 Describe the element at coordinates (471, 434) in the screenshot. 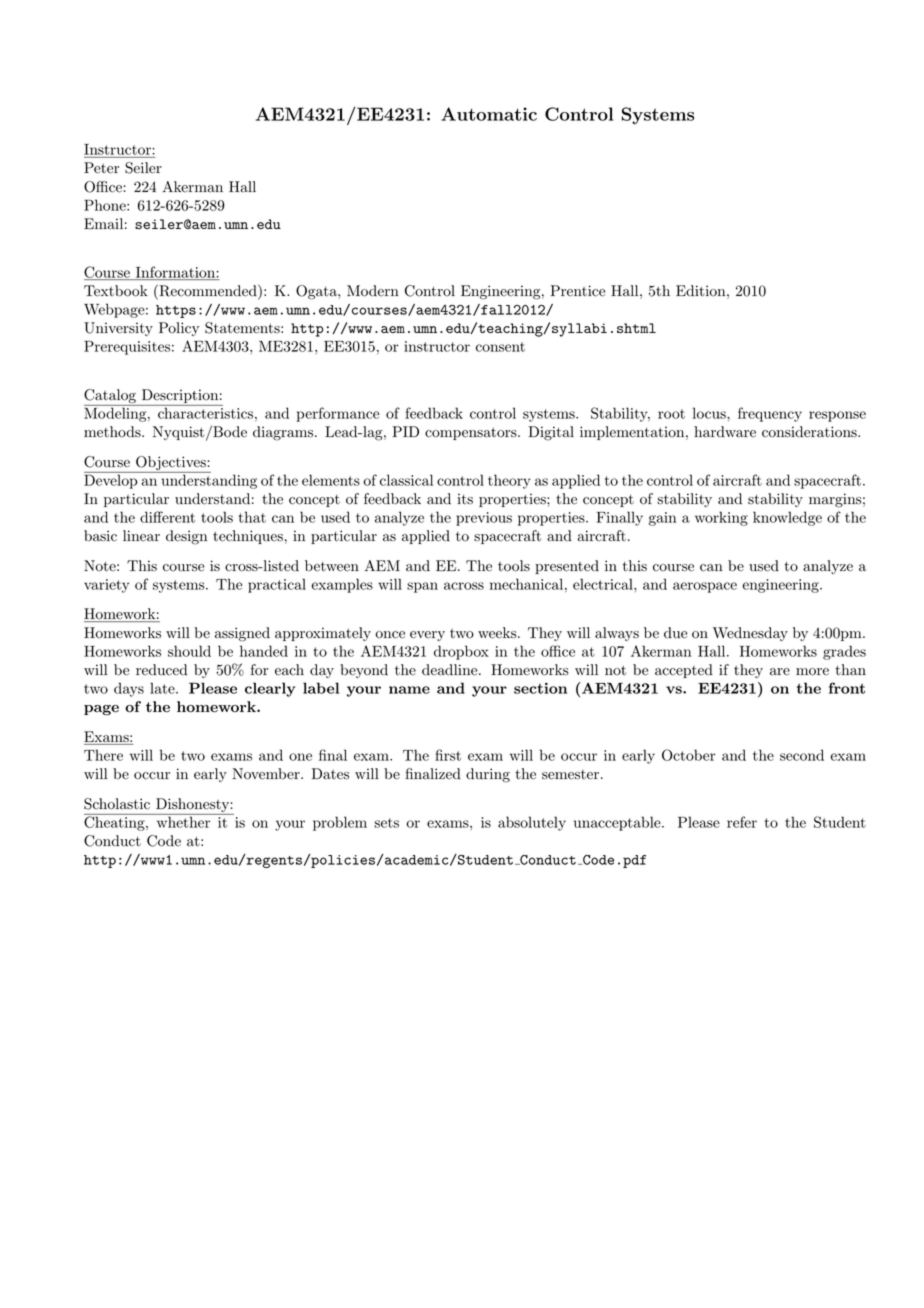

I see `compensators` at that location.
